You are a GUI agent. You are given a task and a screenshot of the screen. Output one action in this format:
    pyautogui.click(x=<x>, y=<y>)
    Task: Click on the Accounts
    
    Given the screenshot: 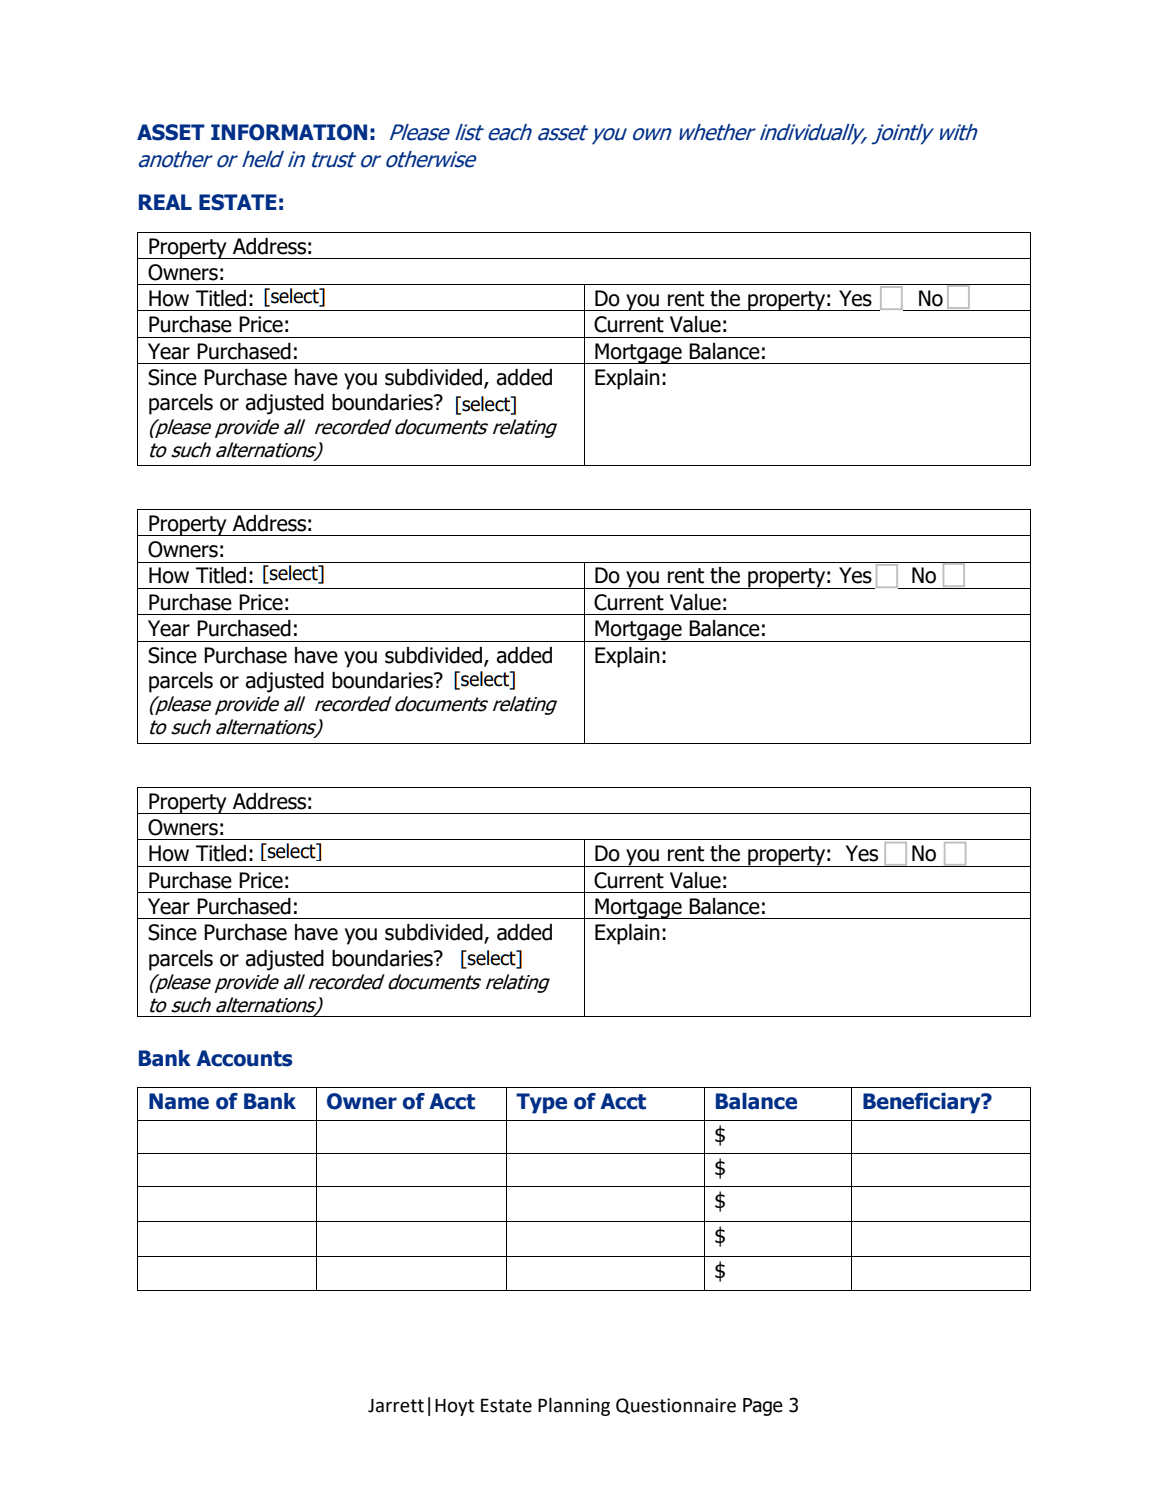 What is the action you would take?
    pyautogui.click(x=244, y=1058)
